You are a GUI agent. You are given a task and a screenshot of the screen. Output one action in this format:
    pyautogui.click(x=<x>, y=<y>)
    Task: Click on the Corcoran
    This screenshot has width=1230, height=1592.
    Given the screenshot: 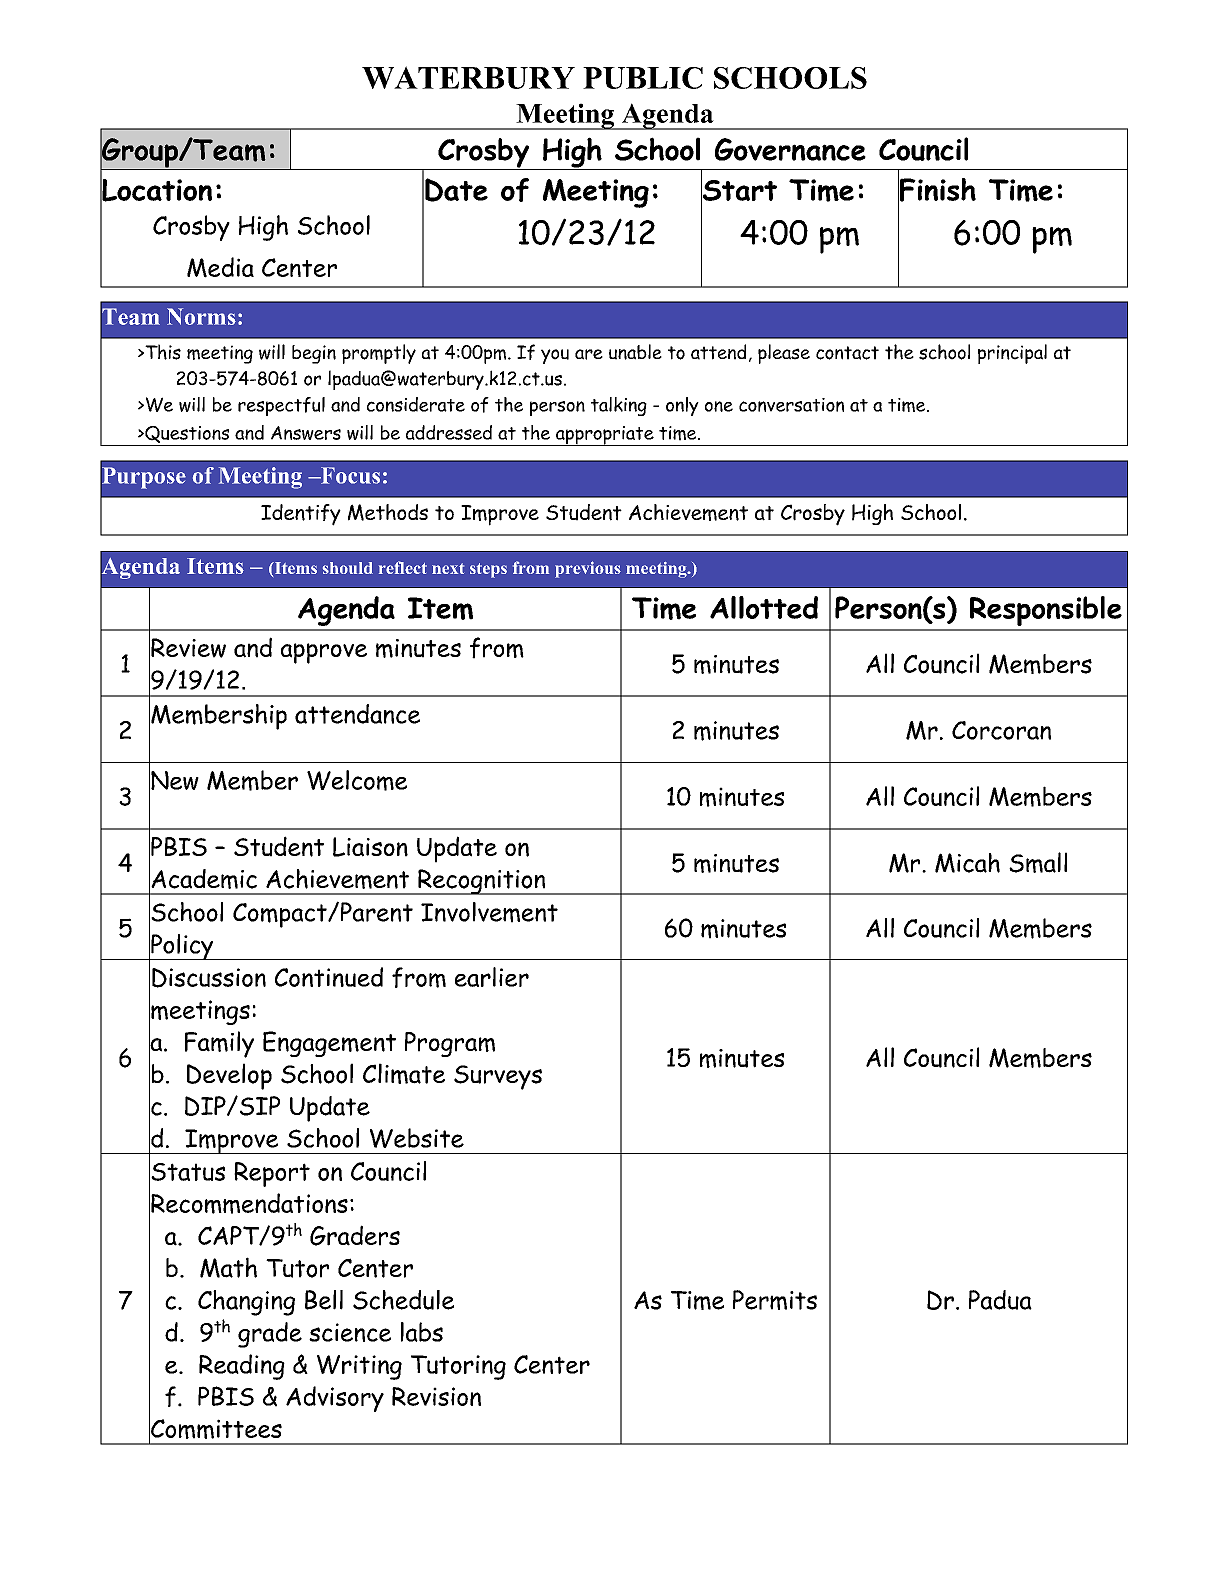 What is the action you would take?
    pyautogui.click(x=1001, y=730)
